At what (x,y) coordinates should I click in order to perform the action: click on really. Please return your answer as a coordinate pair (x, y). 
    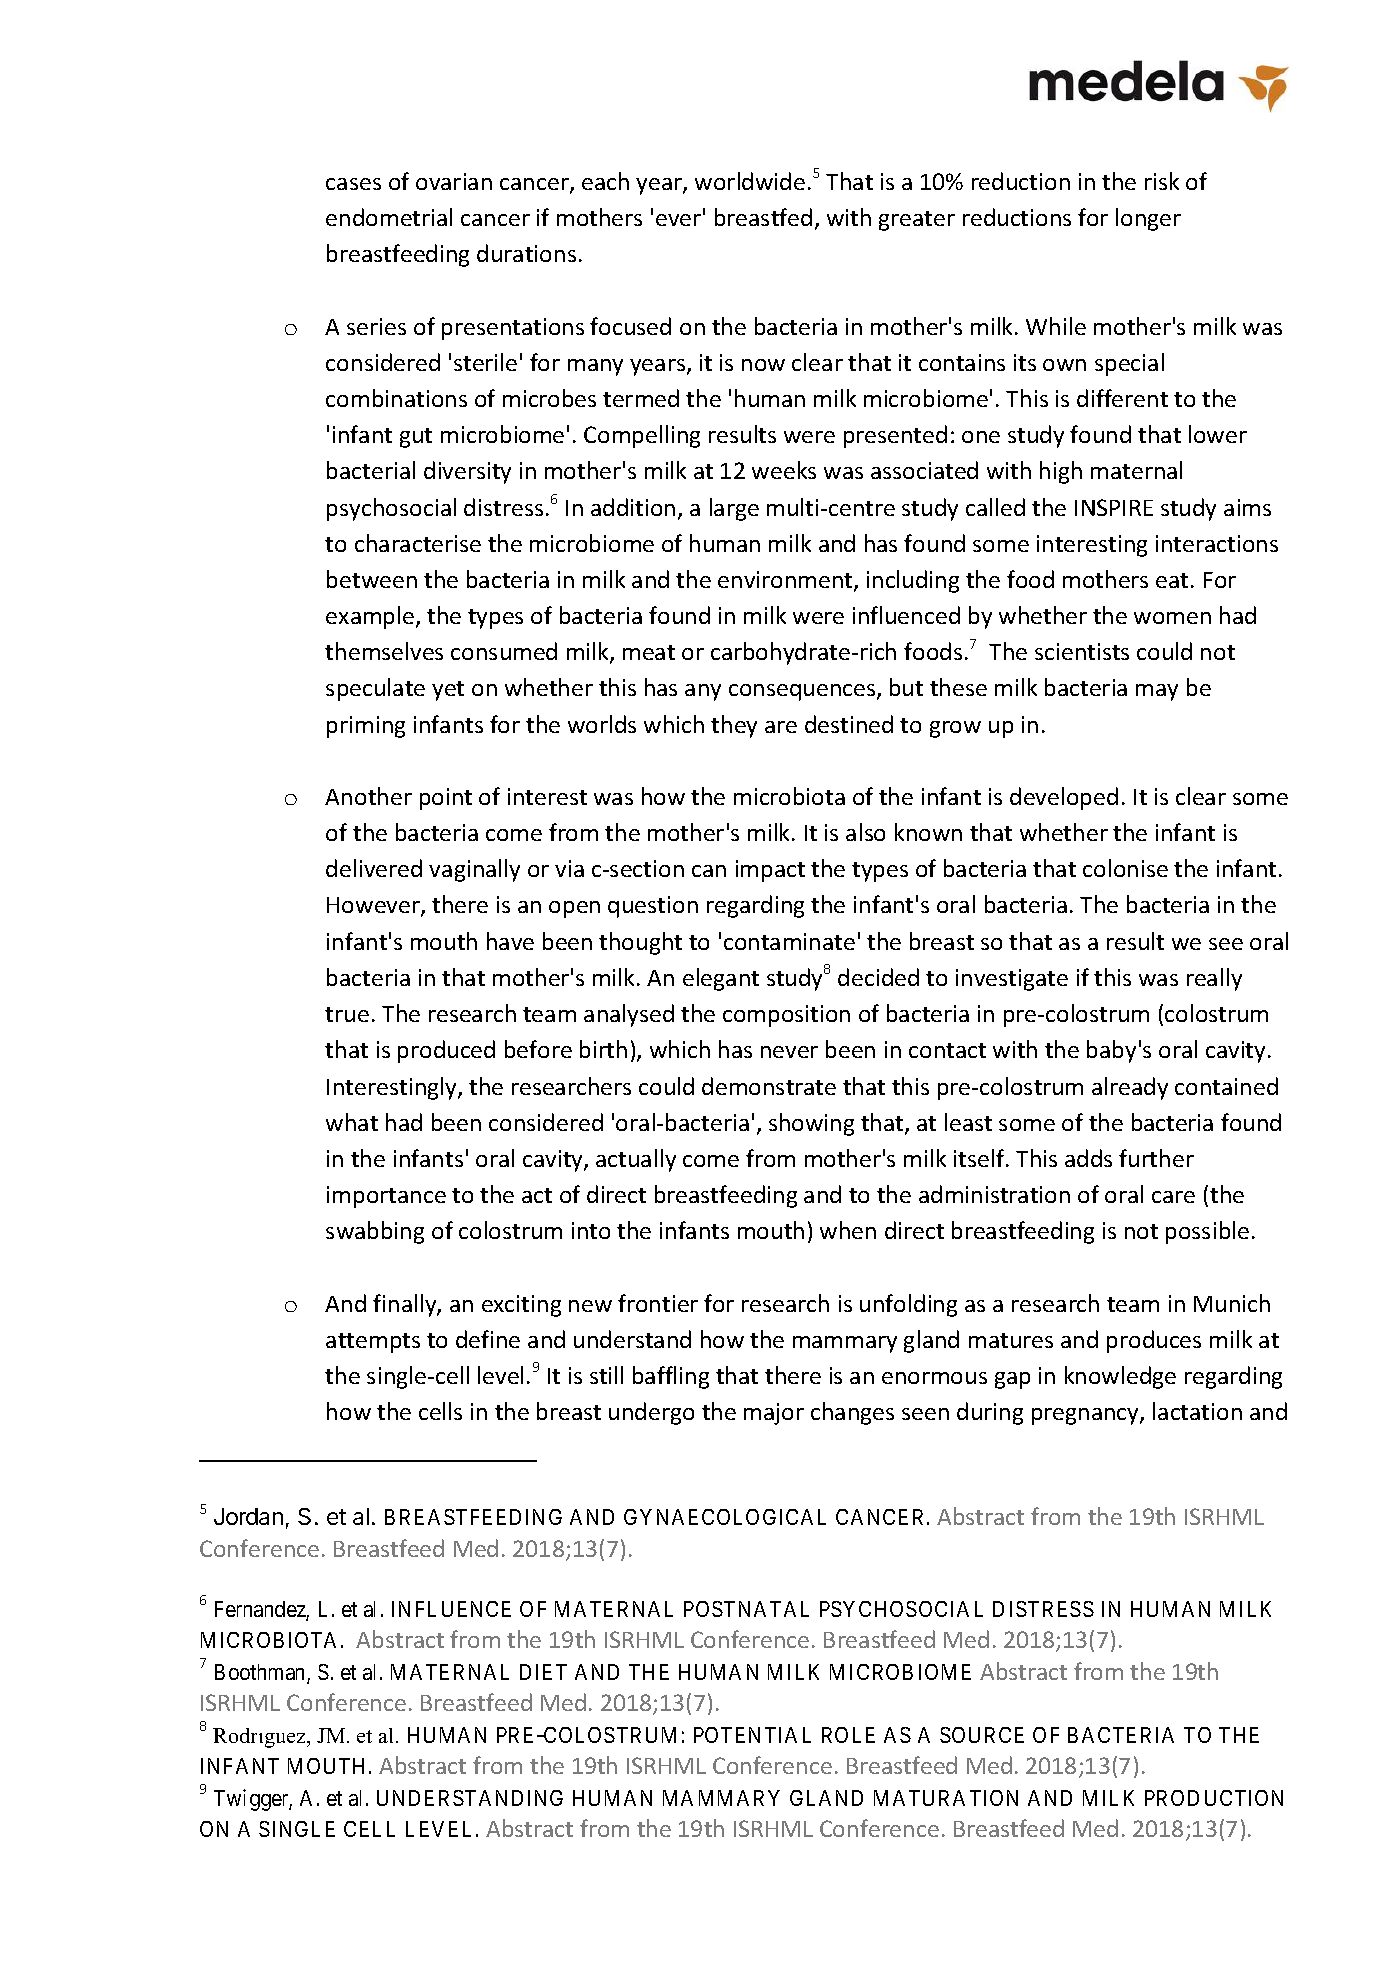
    Looking at the image, I should click on (1214, 979).
